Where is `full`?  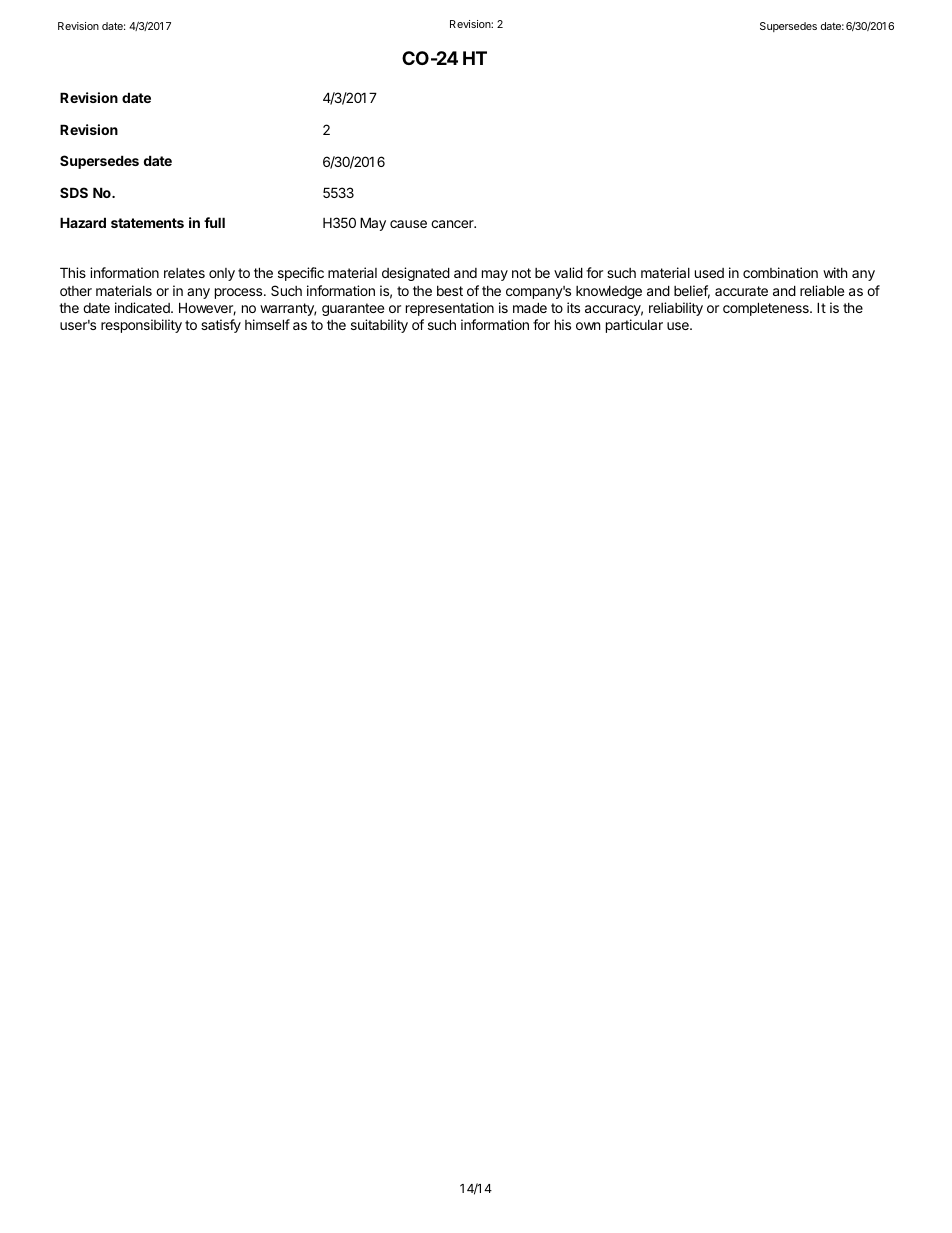 full is located at coordinates (214, 222).
